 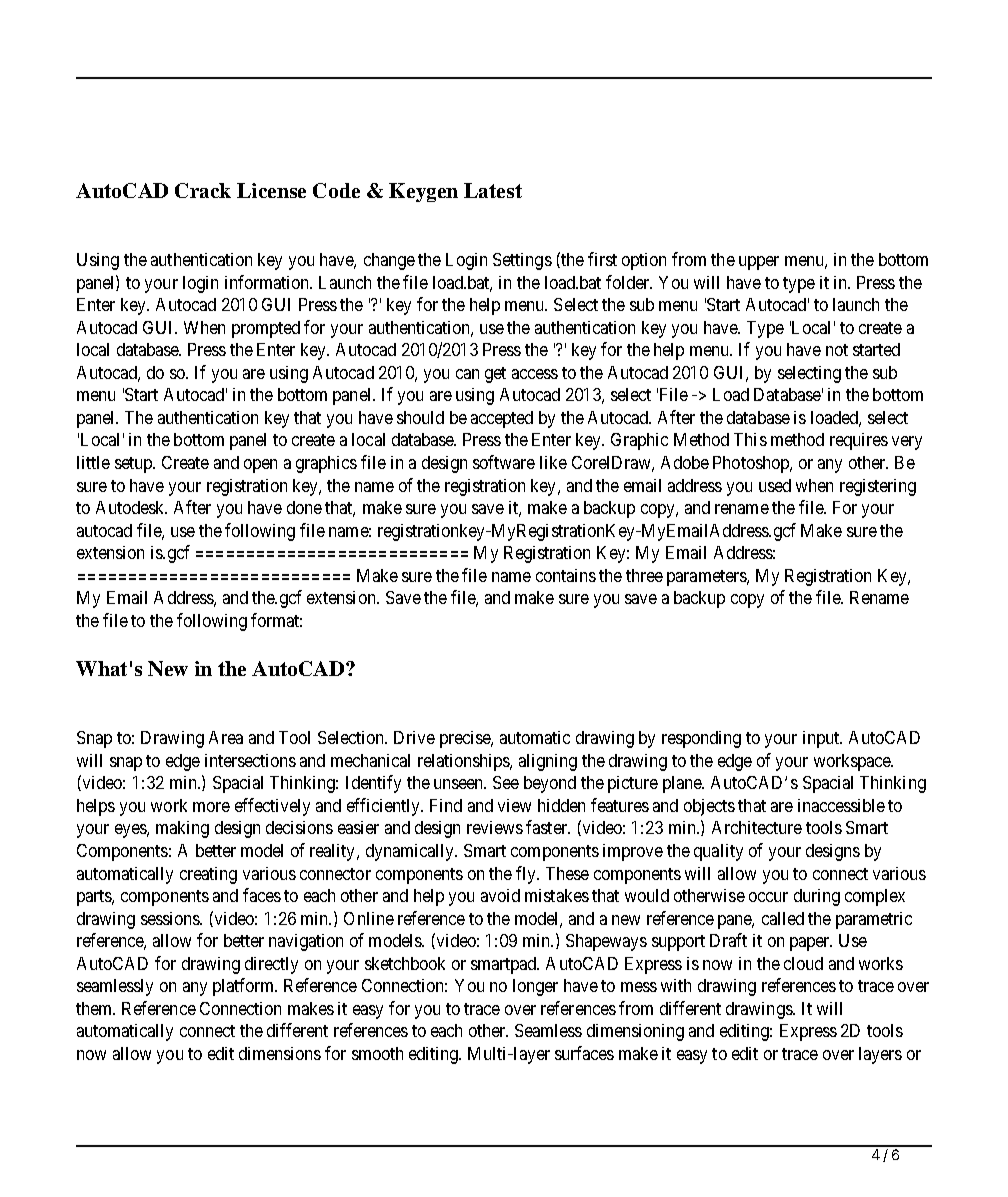 I want to click on longer, so click(x=535, y=987).
